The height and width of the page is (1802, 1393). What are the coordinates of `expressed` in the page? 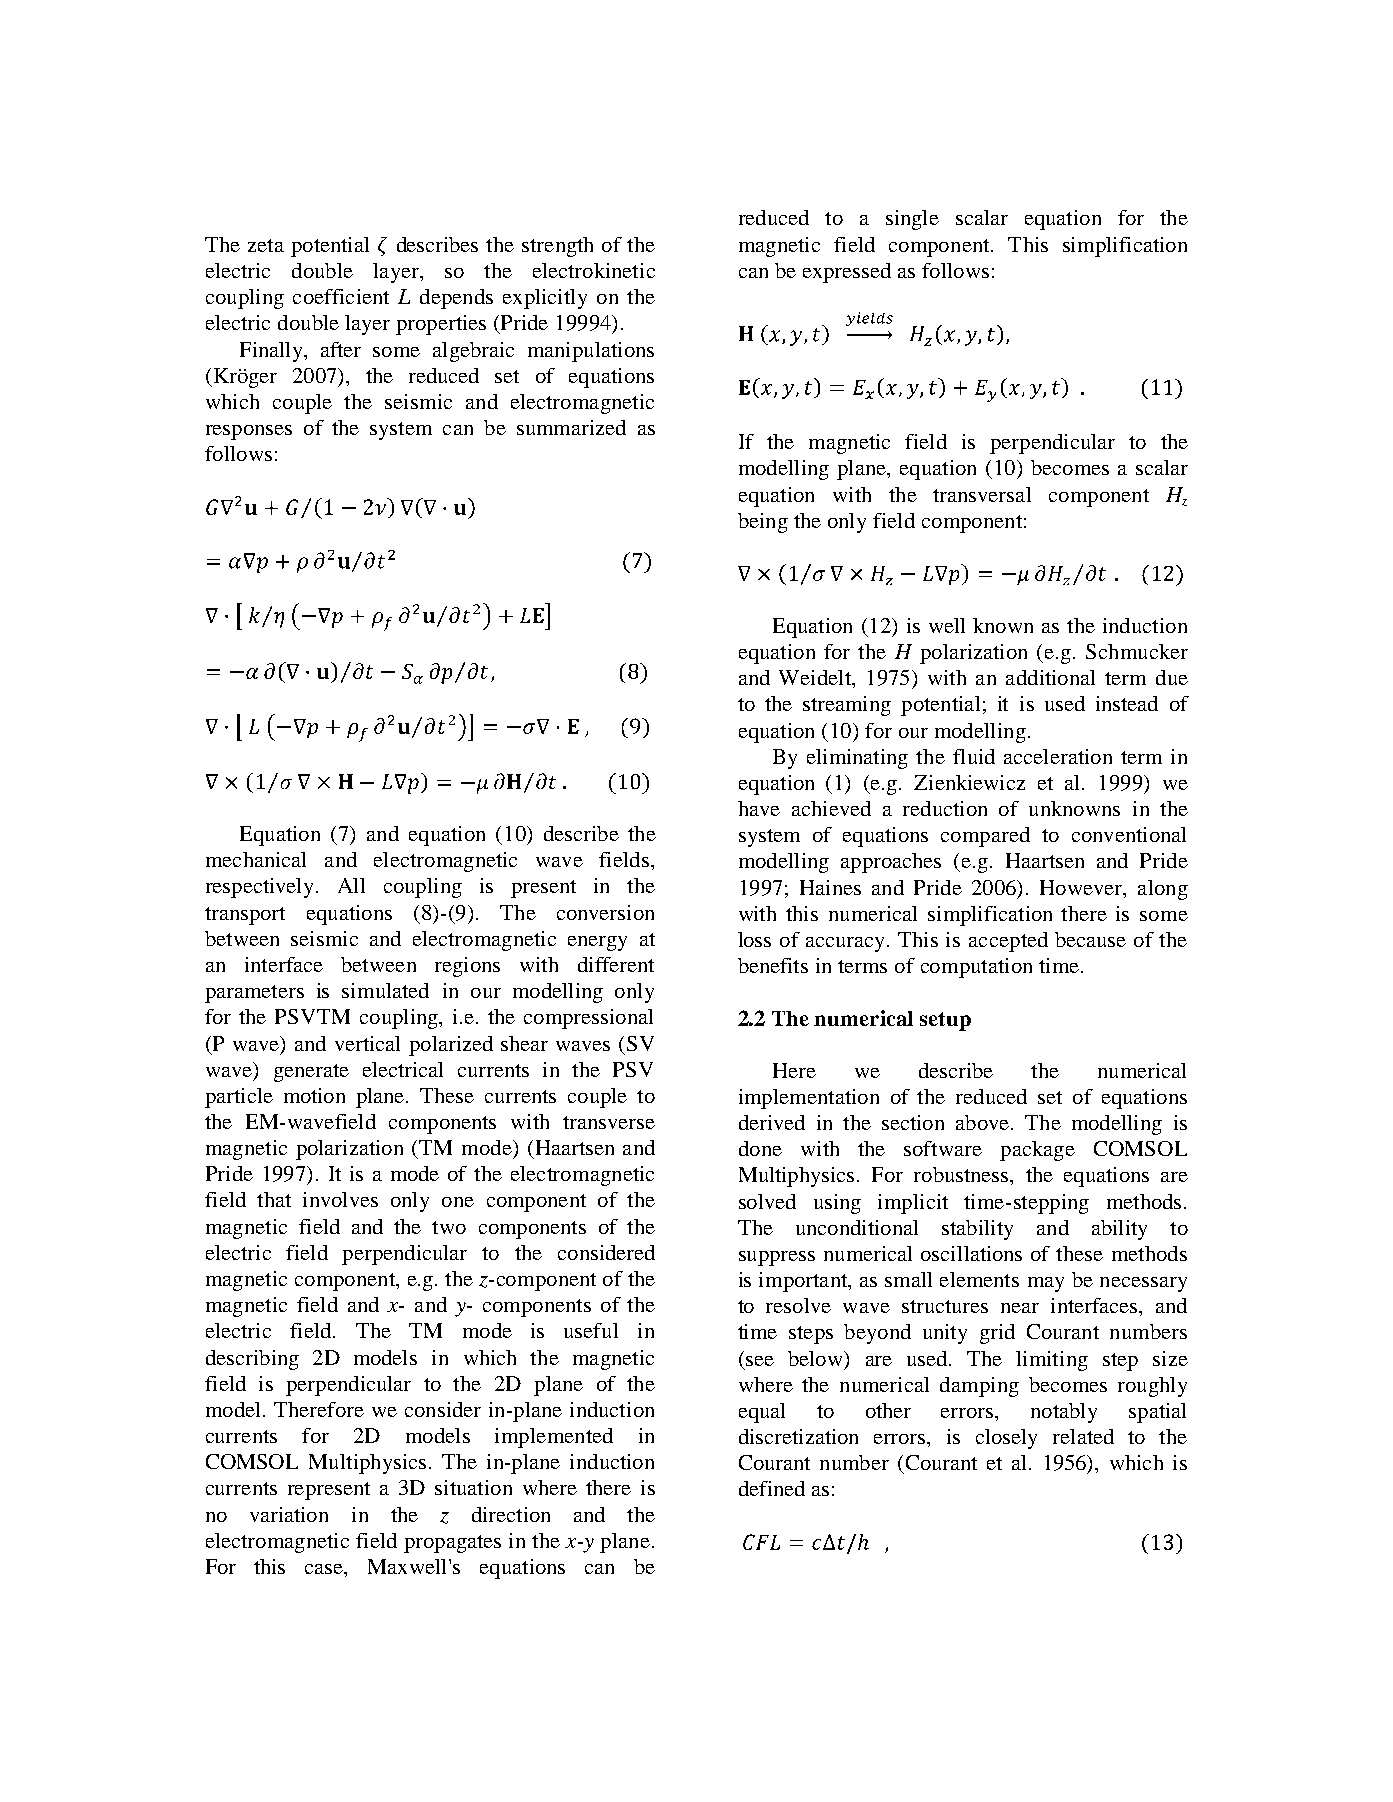 It's located at (847, 273).
